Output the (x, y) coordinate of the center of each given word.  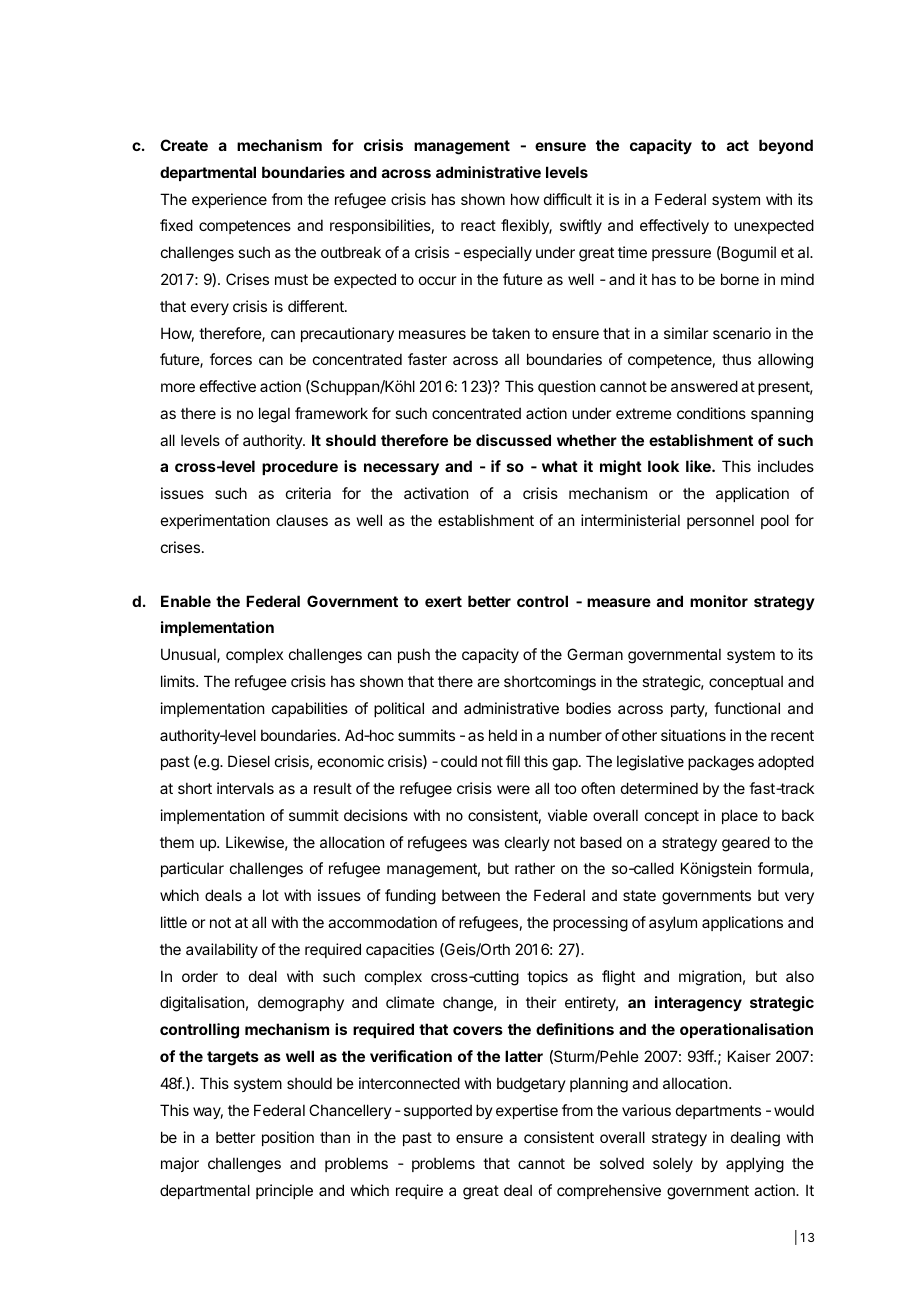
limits (179, 681)
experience (229, 200)
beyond (786, 146)
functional (747, 708)
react (478, 225)
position (288, 1138)
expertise (527, 1111)
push (414, 655)
